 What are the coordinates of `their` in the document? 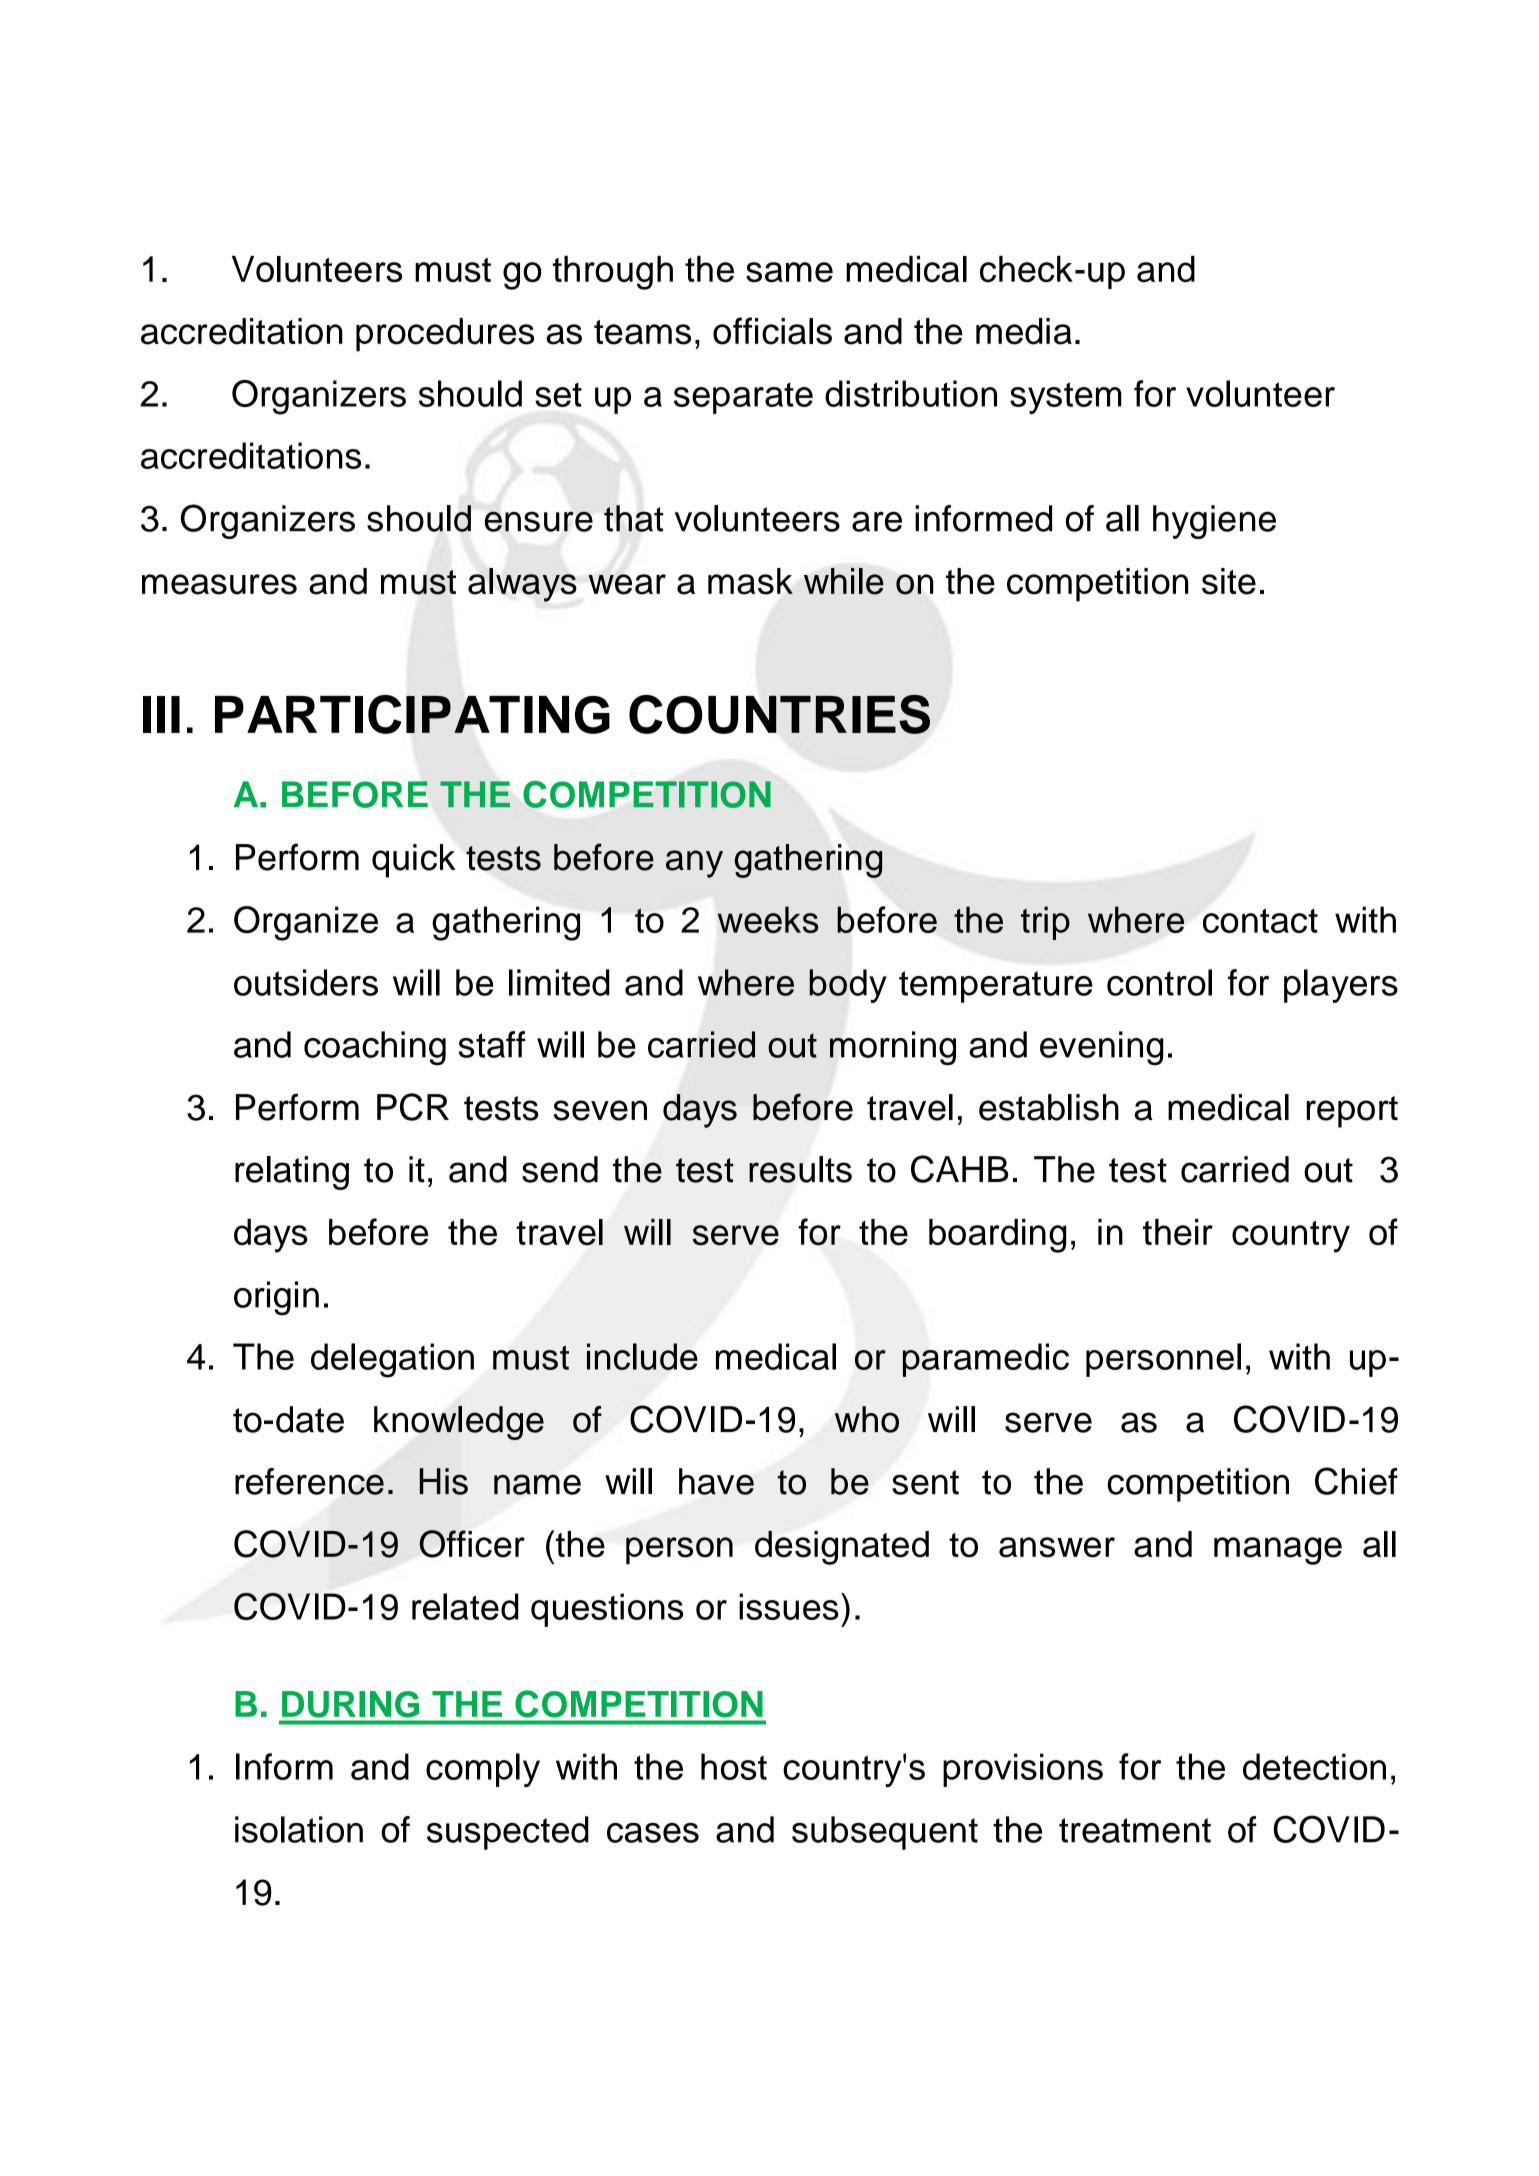 It's located at (1178, 1232).
